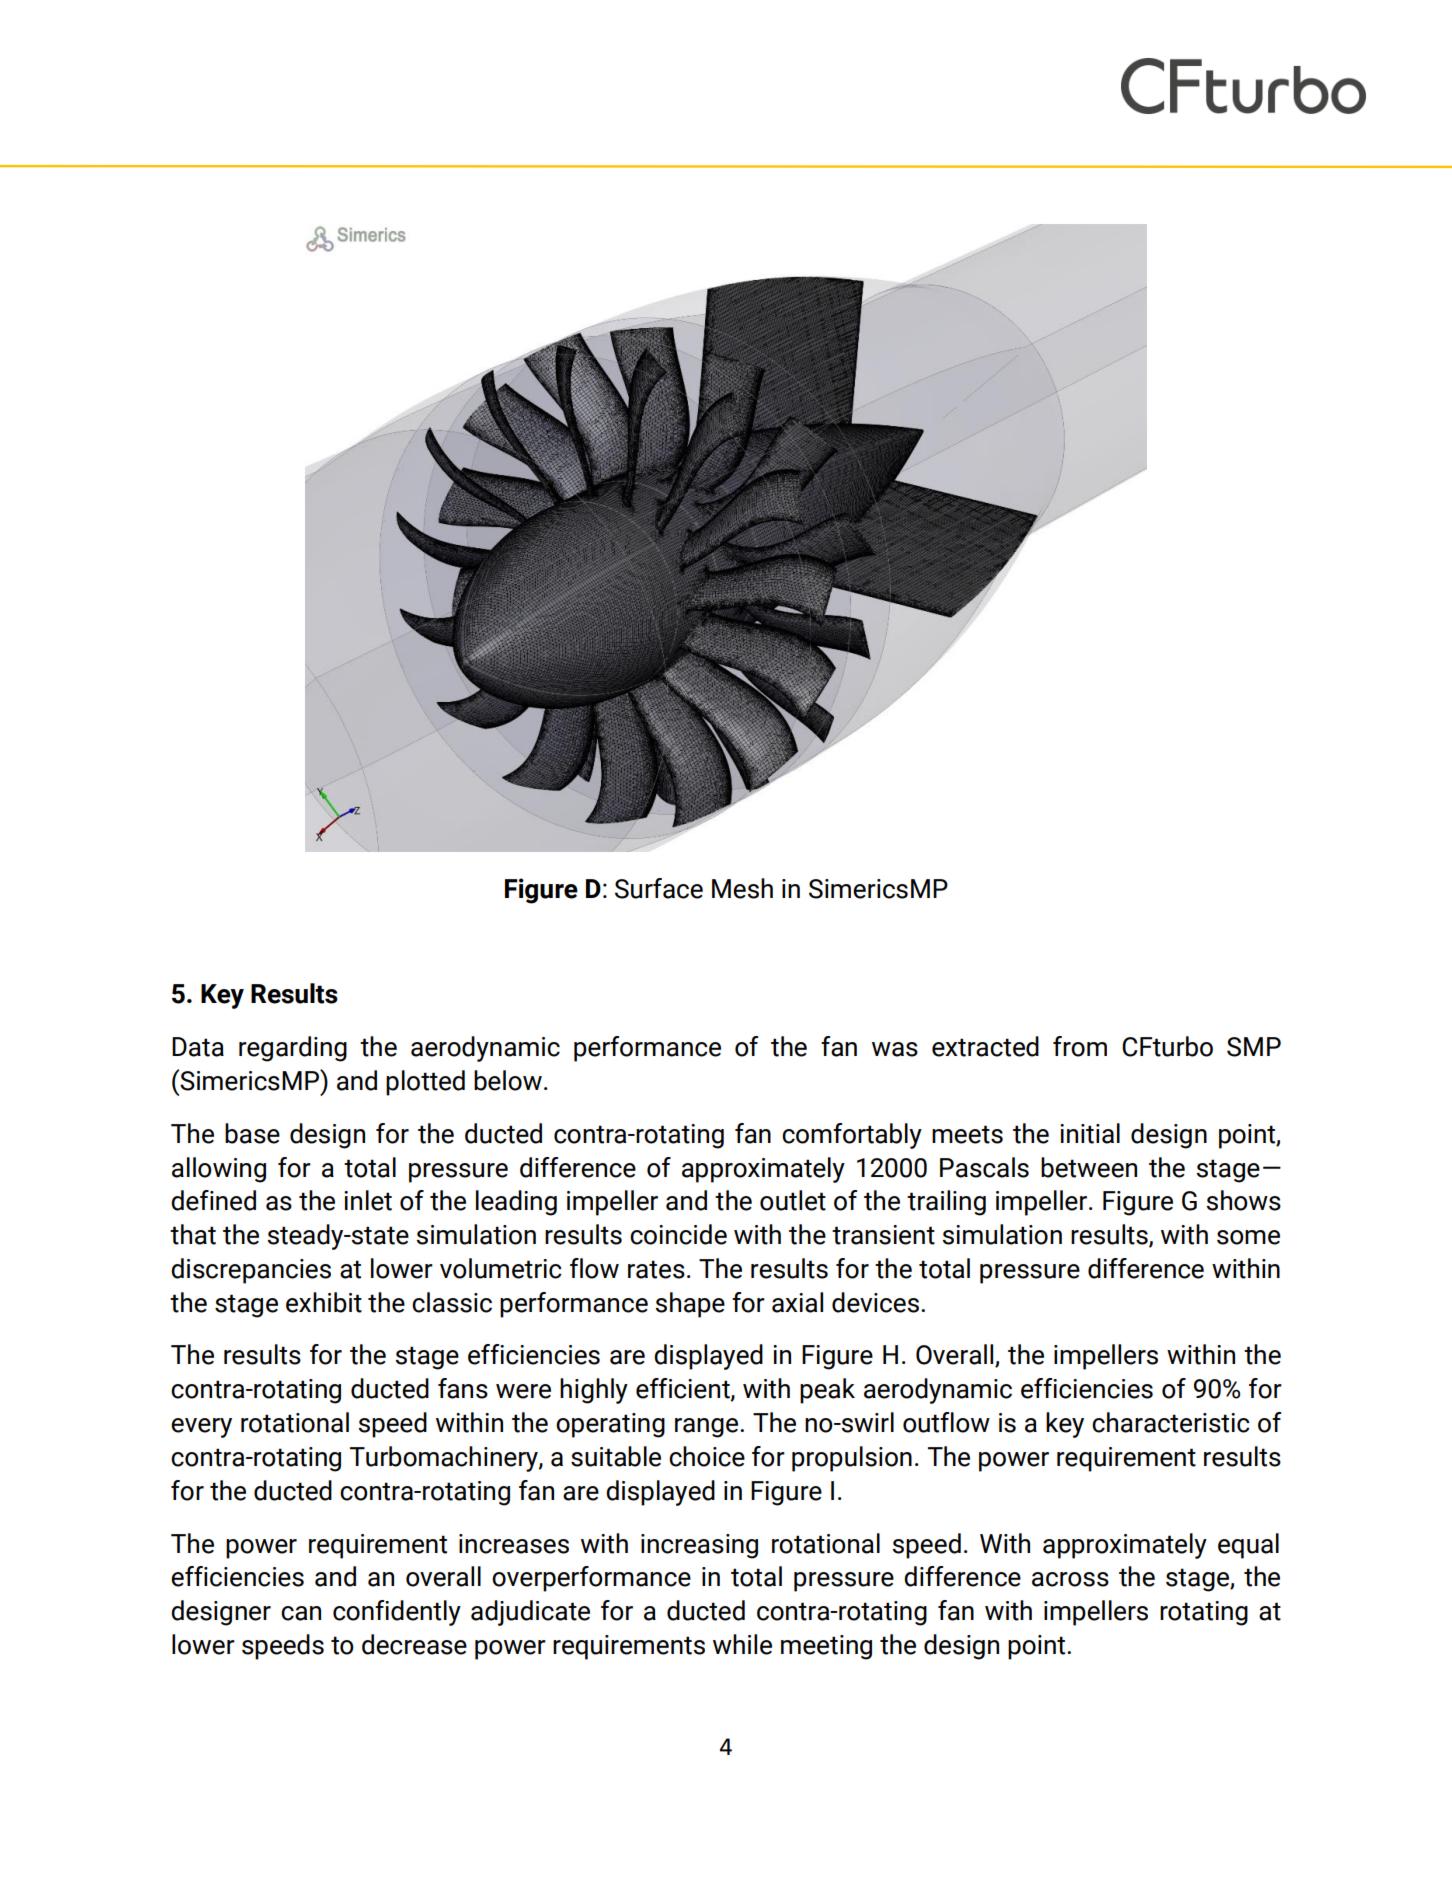 Image resolution: width=1452 pixels, height=1879 pixels. What do you see at coordinates (742, 888) in the image?
I see `Mesh` at bounding box center [742, 888].
